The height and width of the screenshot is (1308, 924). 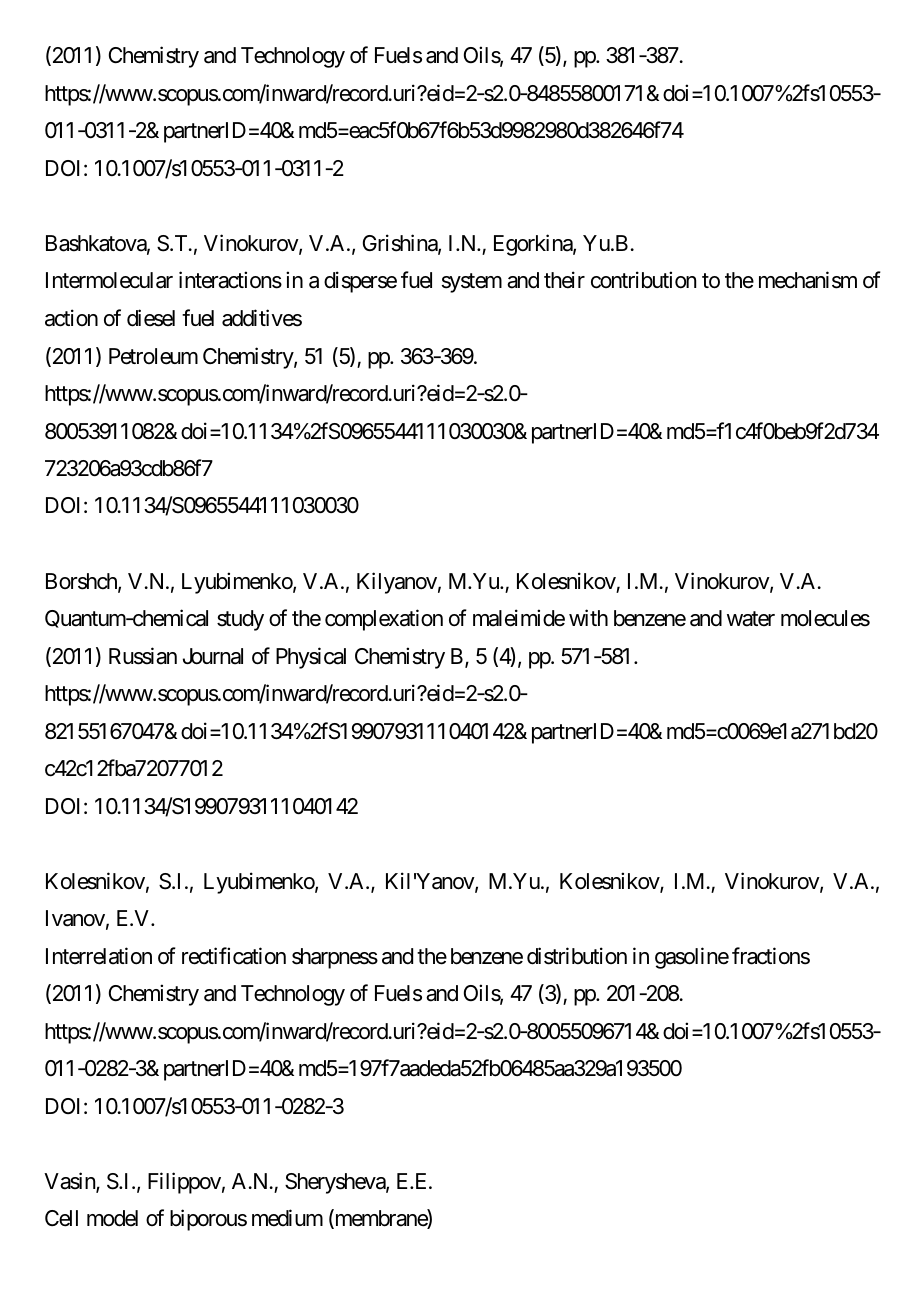 I want to click on contribution, so click(x=643, y=280).
